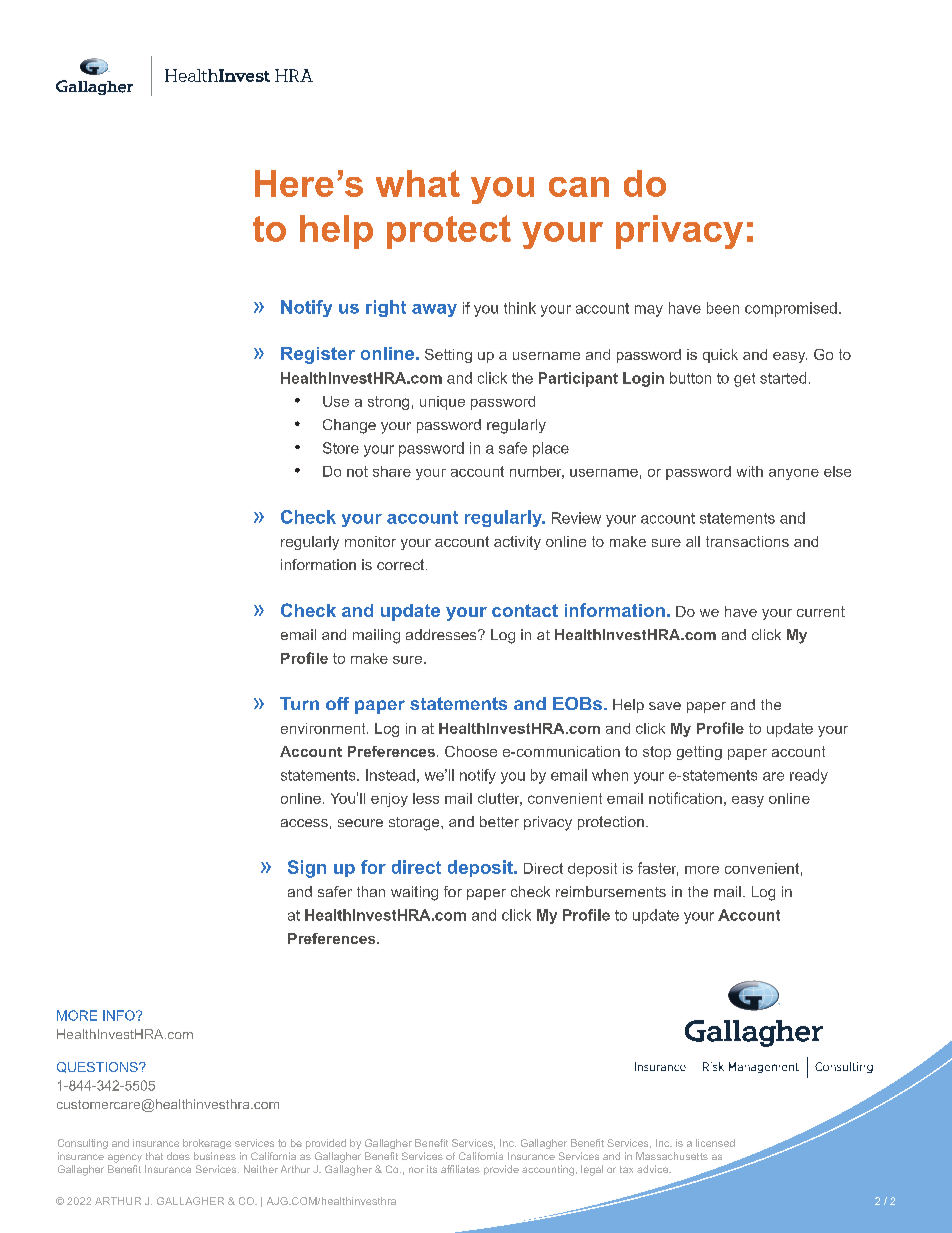 Image resolution: width=952 pixels, height=1233 pixels. I want to click on better, so click(499, 821).
